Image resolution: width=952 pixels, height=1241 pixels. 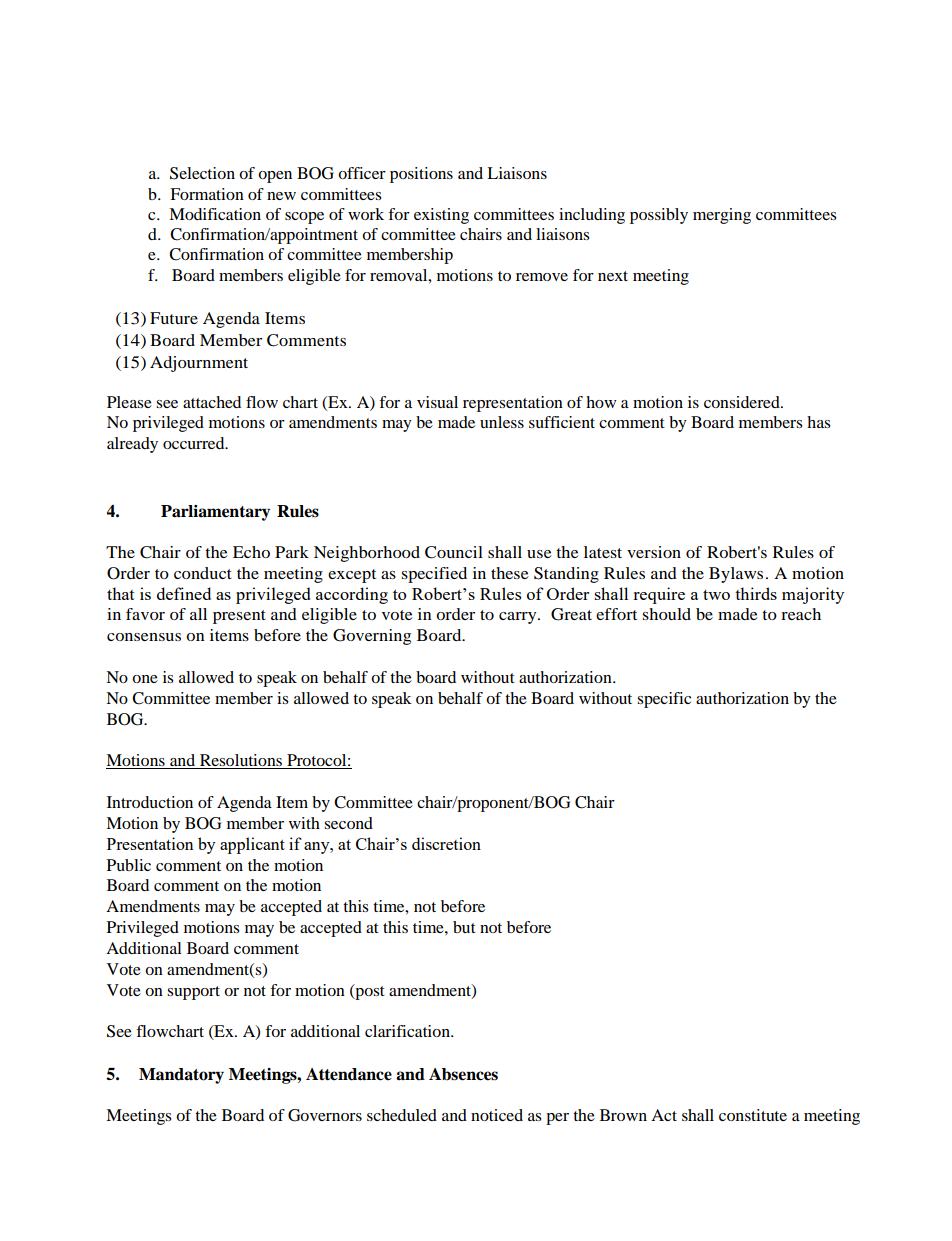 I want to click on discretion, so click(x=446, y=843).
